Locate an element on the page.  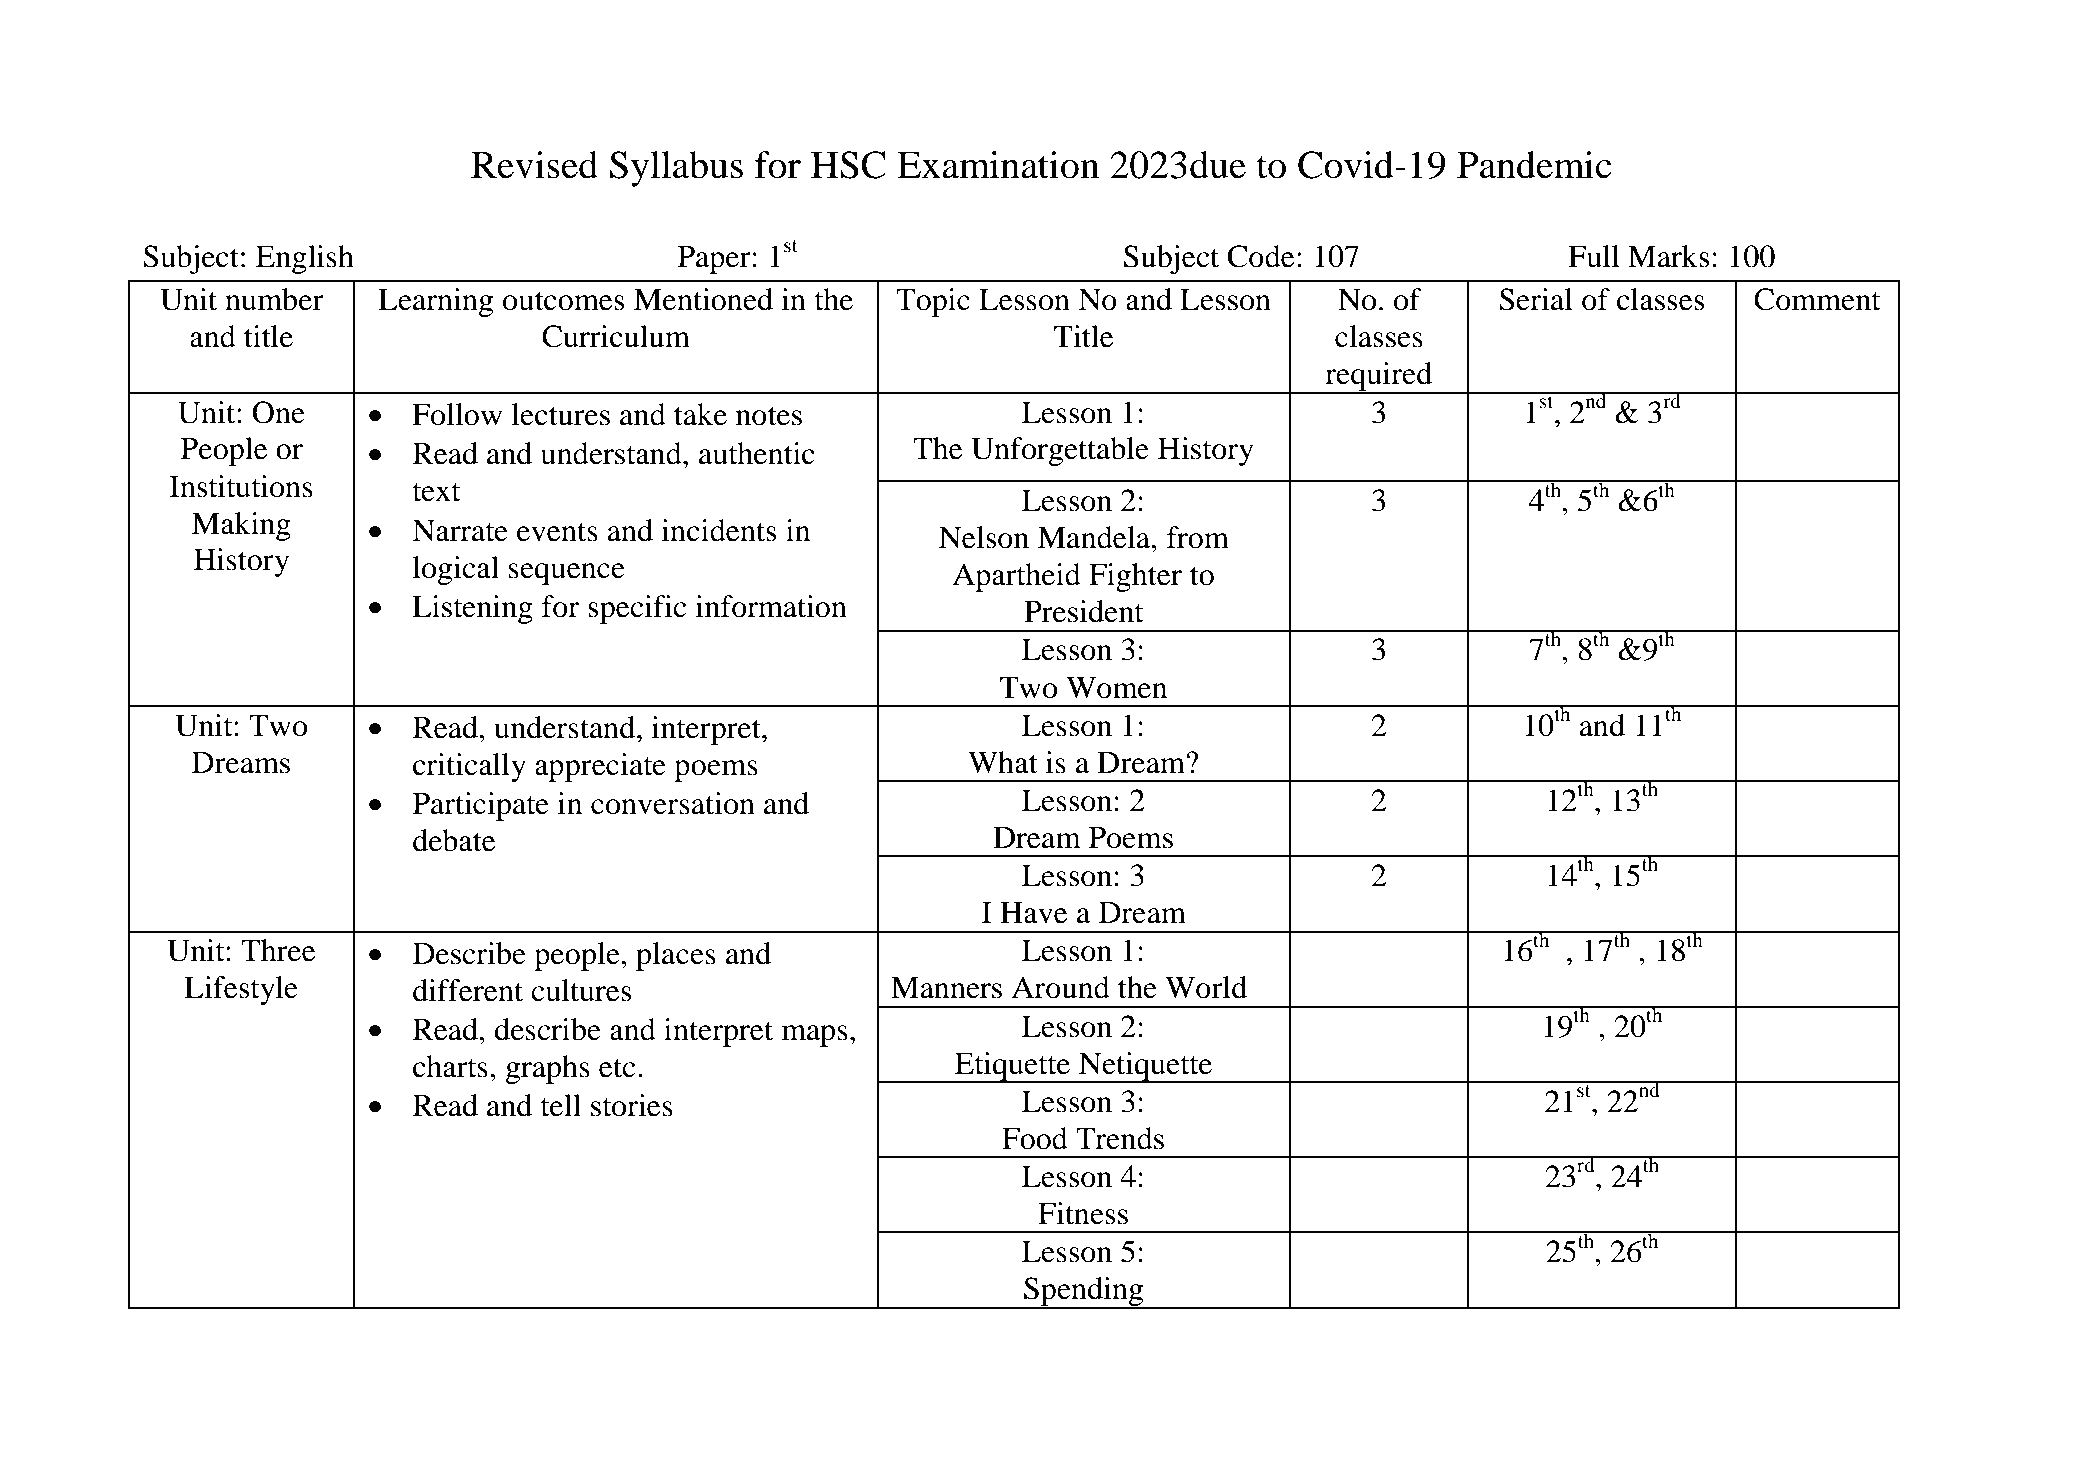
required is located at coordinates (1379, 378).
